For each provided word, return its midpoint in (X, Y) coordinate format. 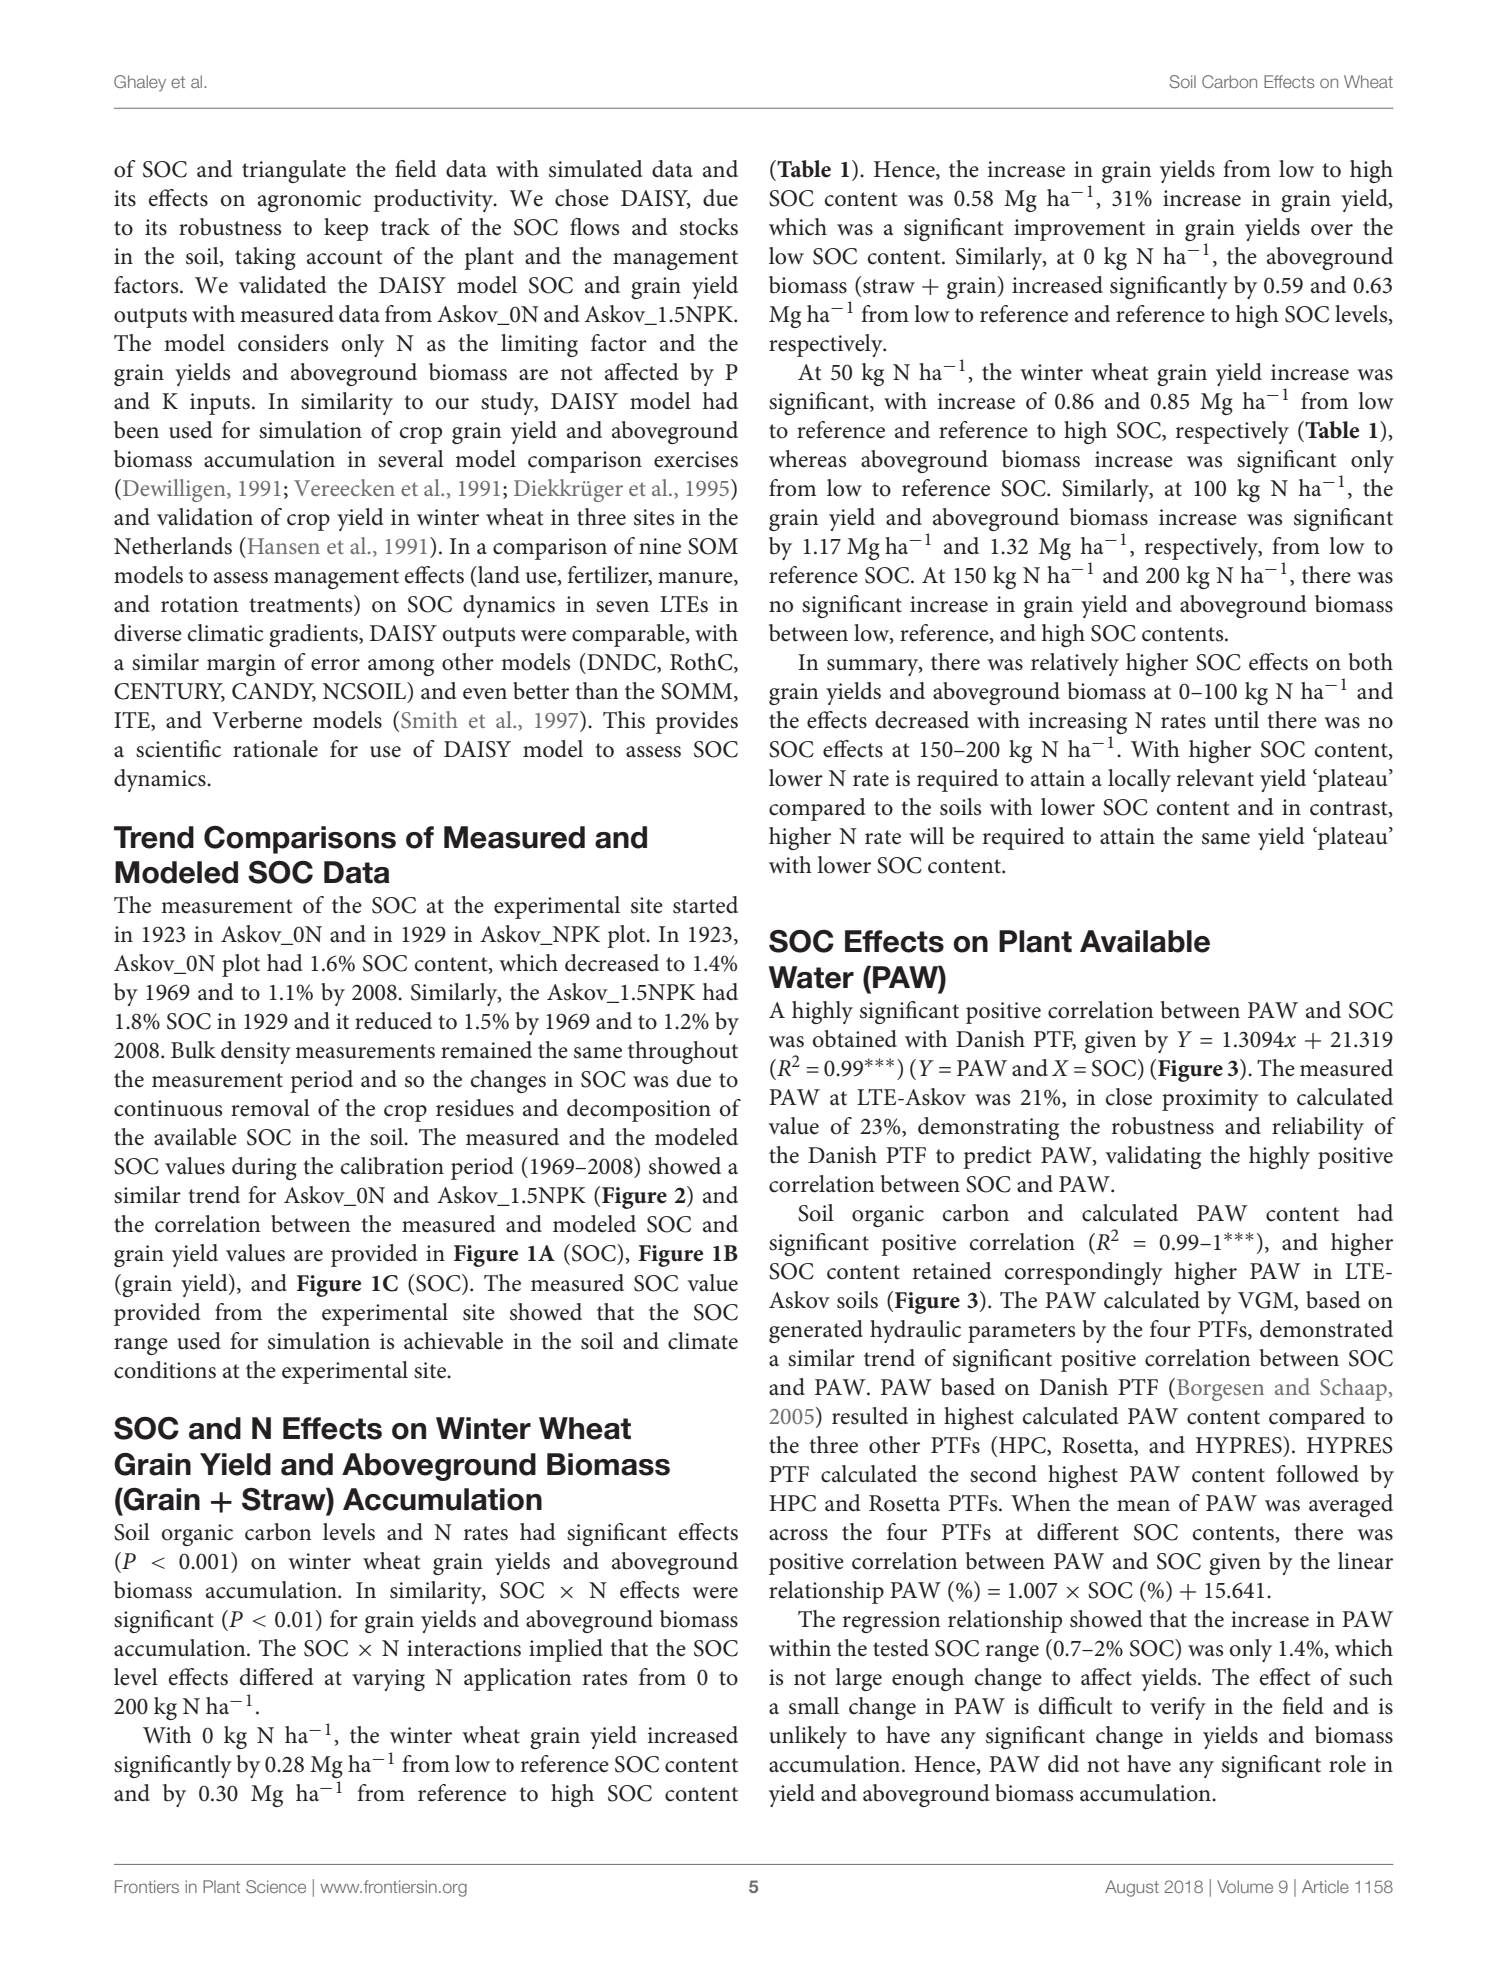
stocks (709, 227)
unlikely (808, 1737)
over (1332, 230)
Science (276, 1886)
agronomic (309, 201)
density (256, 1052)
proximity (1210, 1100)
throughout (683, 1052)
